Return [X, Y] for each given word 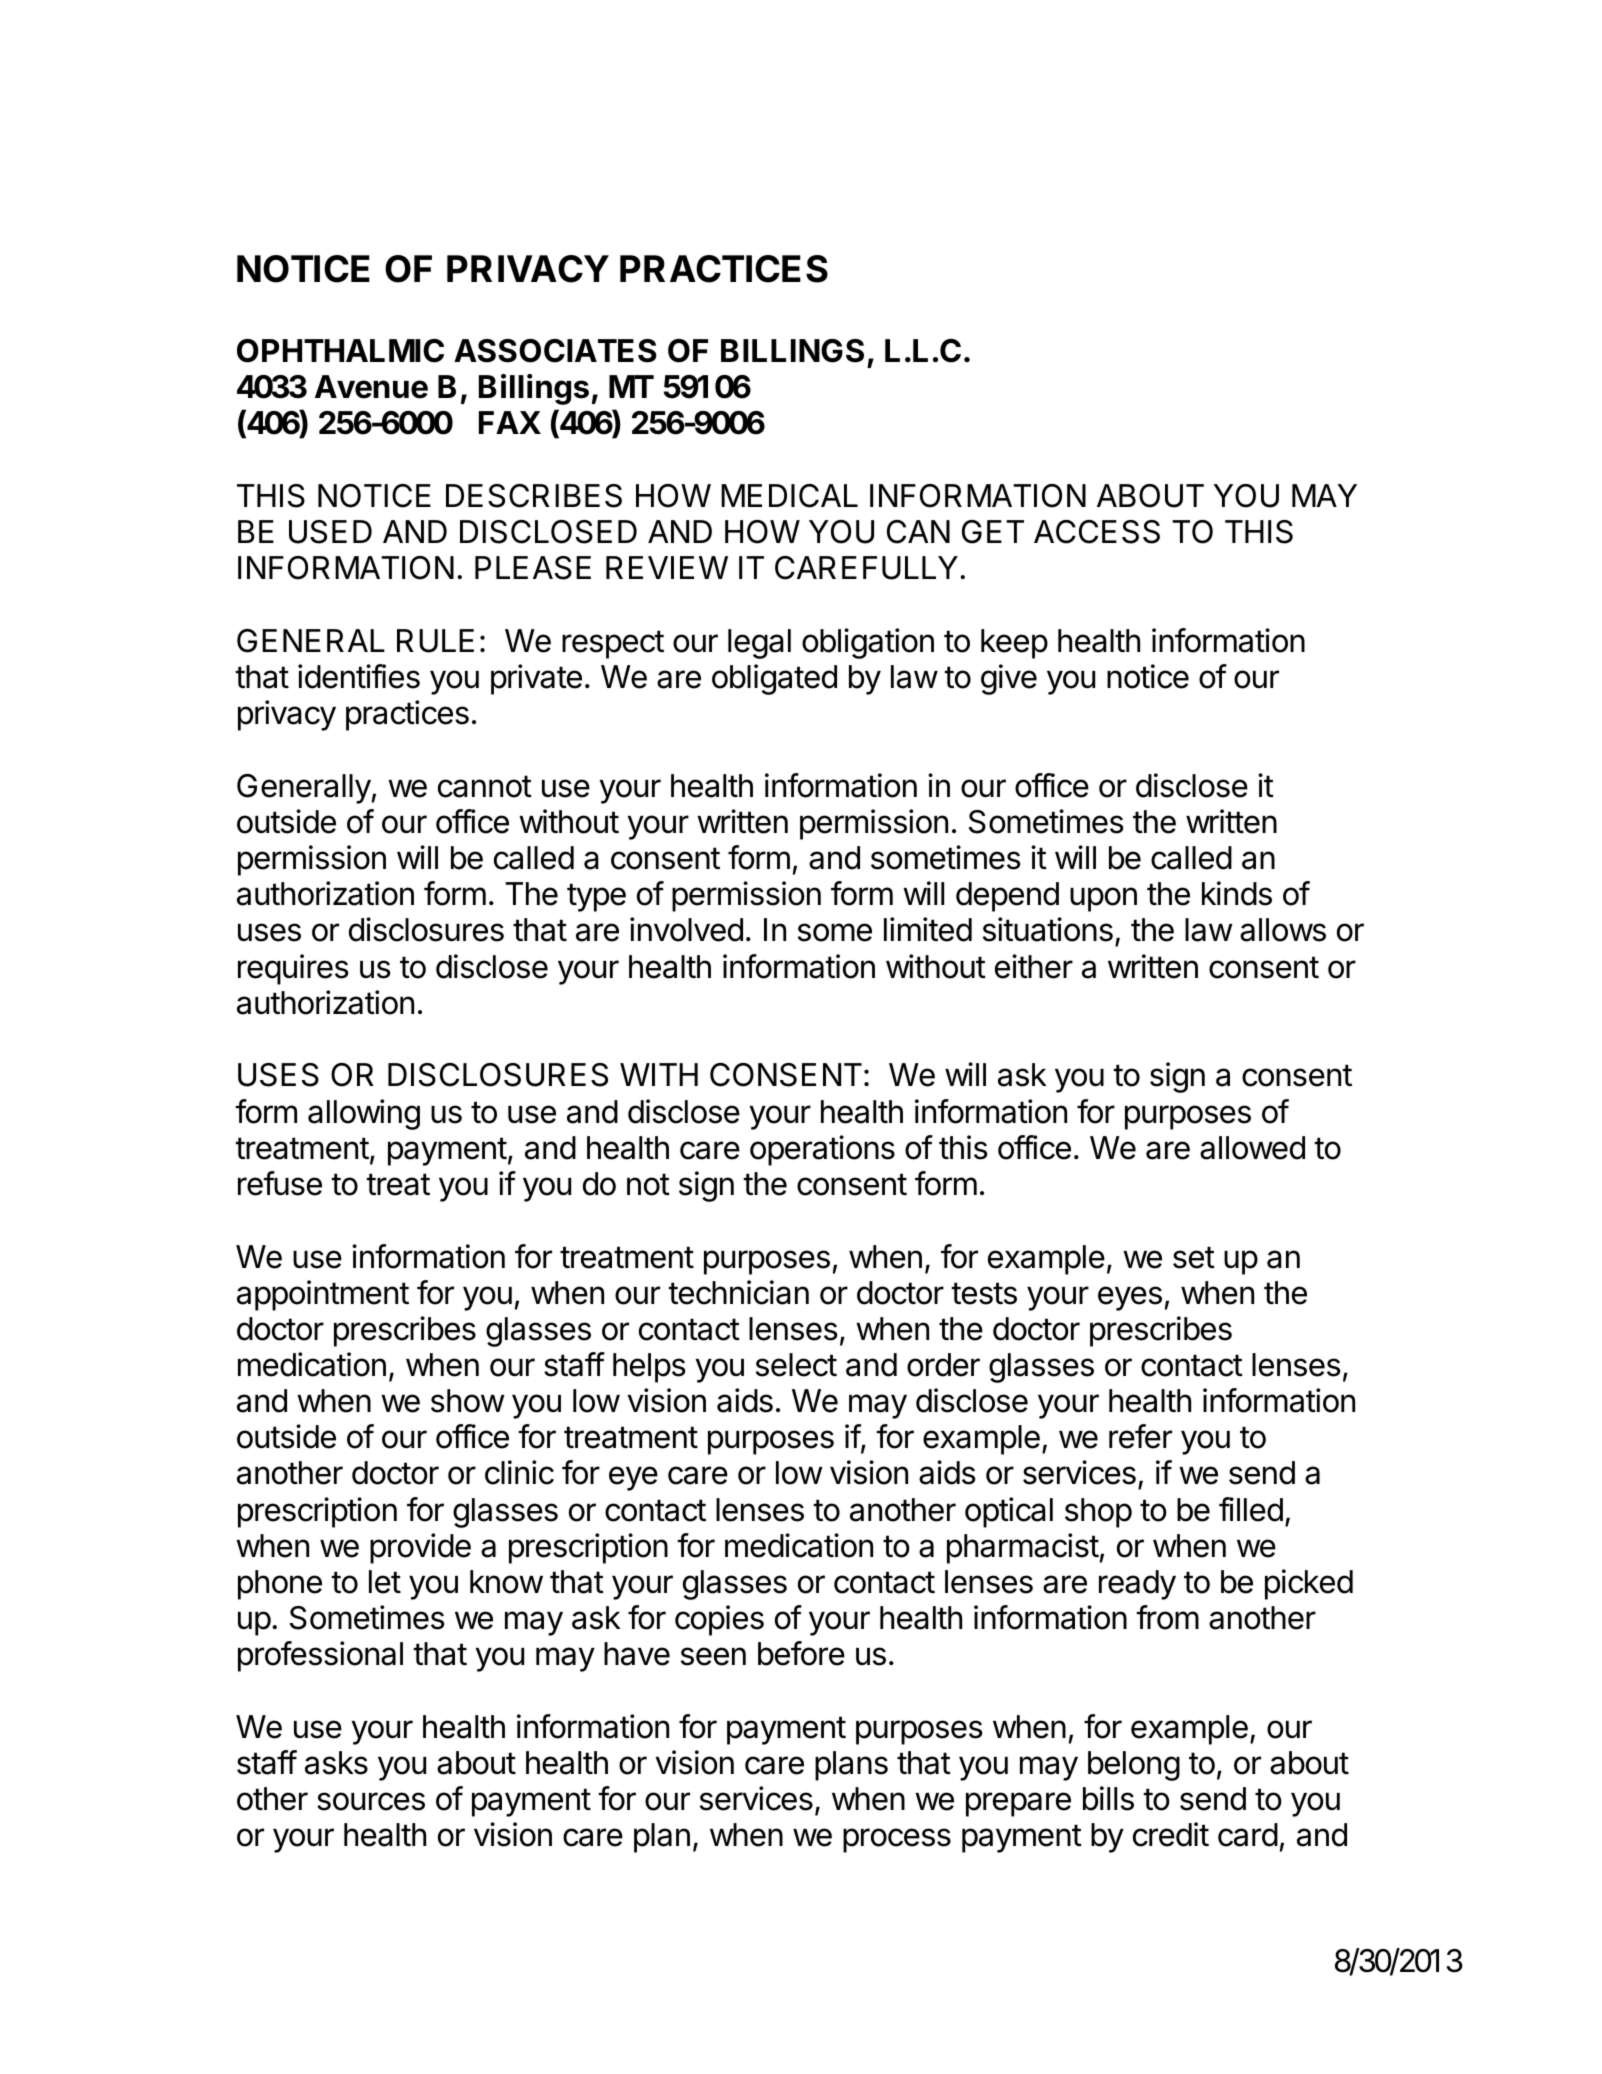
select [796, 1365]
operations [822, 1150]
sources [371, 1801]
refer [1140, 1436]
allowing [364, 1114]
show [467, 1401]
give [1009, 679]
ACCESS [1097, 532]
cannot [485, 786]
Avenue [371, 387]
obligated [774, 679]
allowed [1252, 1148]
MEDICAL [789, 496]
